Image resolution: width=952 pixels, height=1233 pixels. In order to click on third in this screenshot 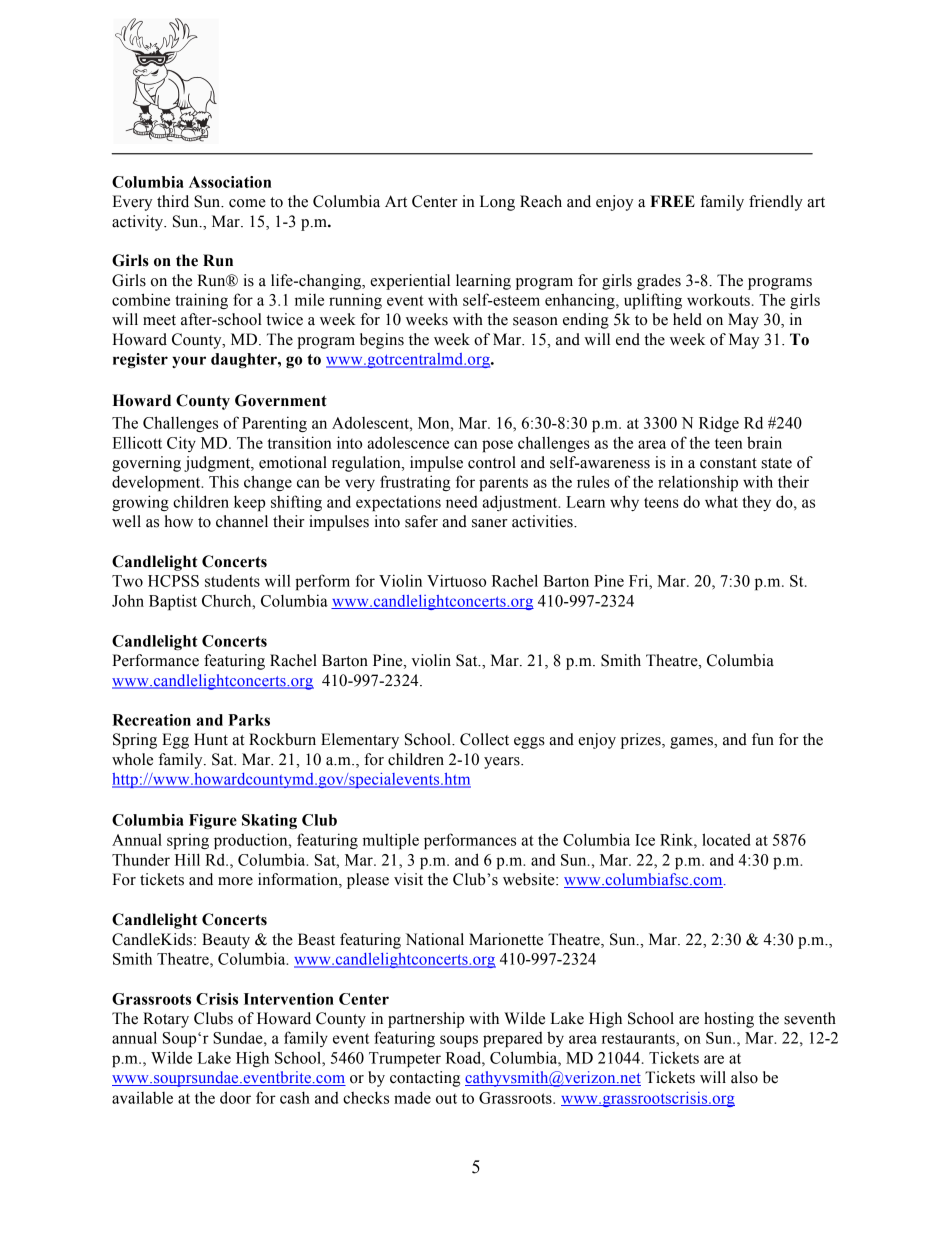, I will do `click(173, 201)`.
